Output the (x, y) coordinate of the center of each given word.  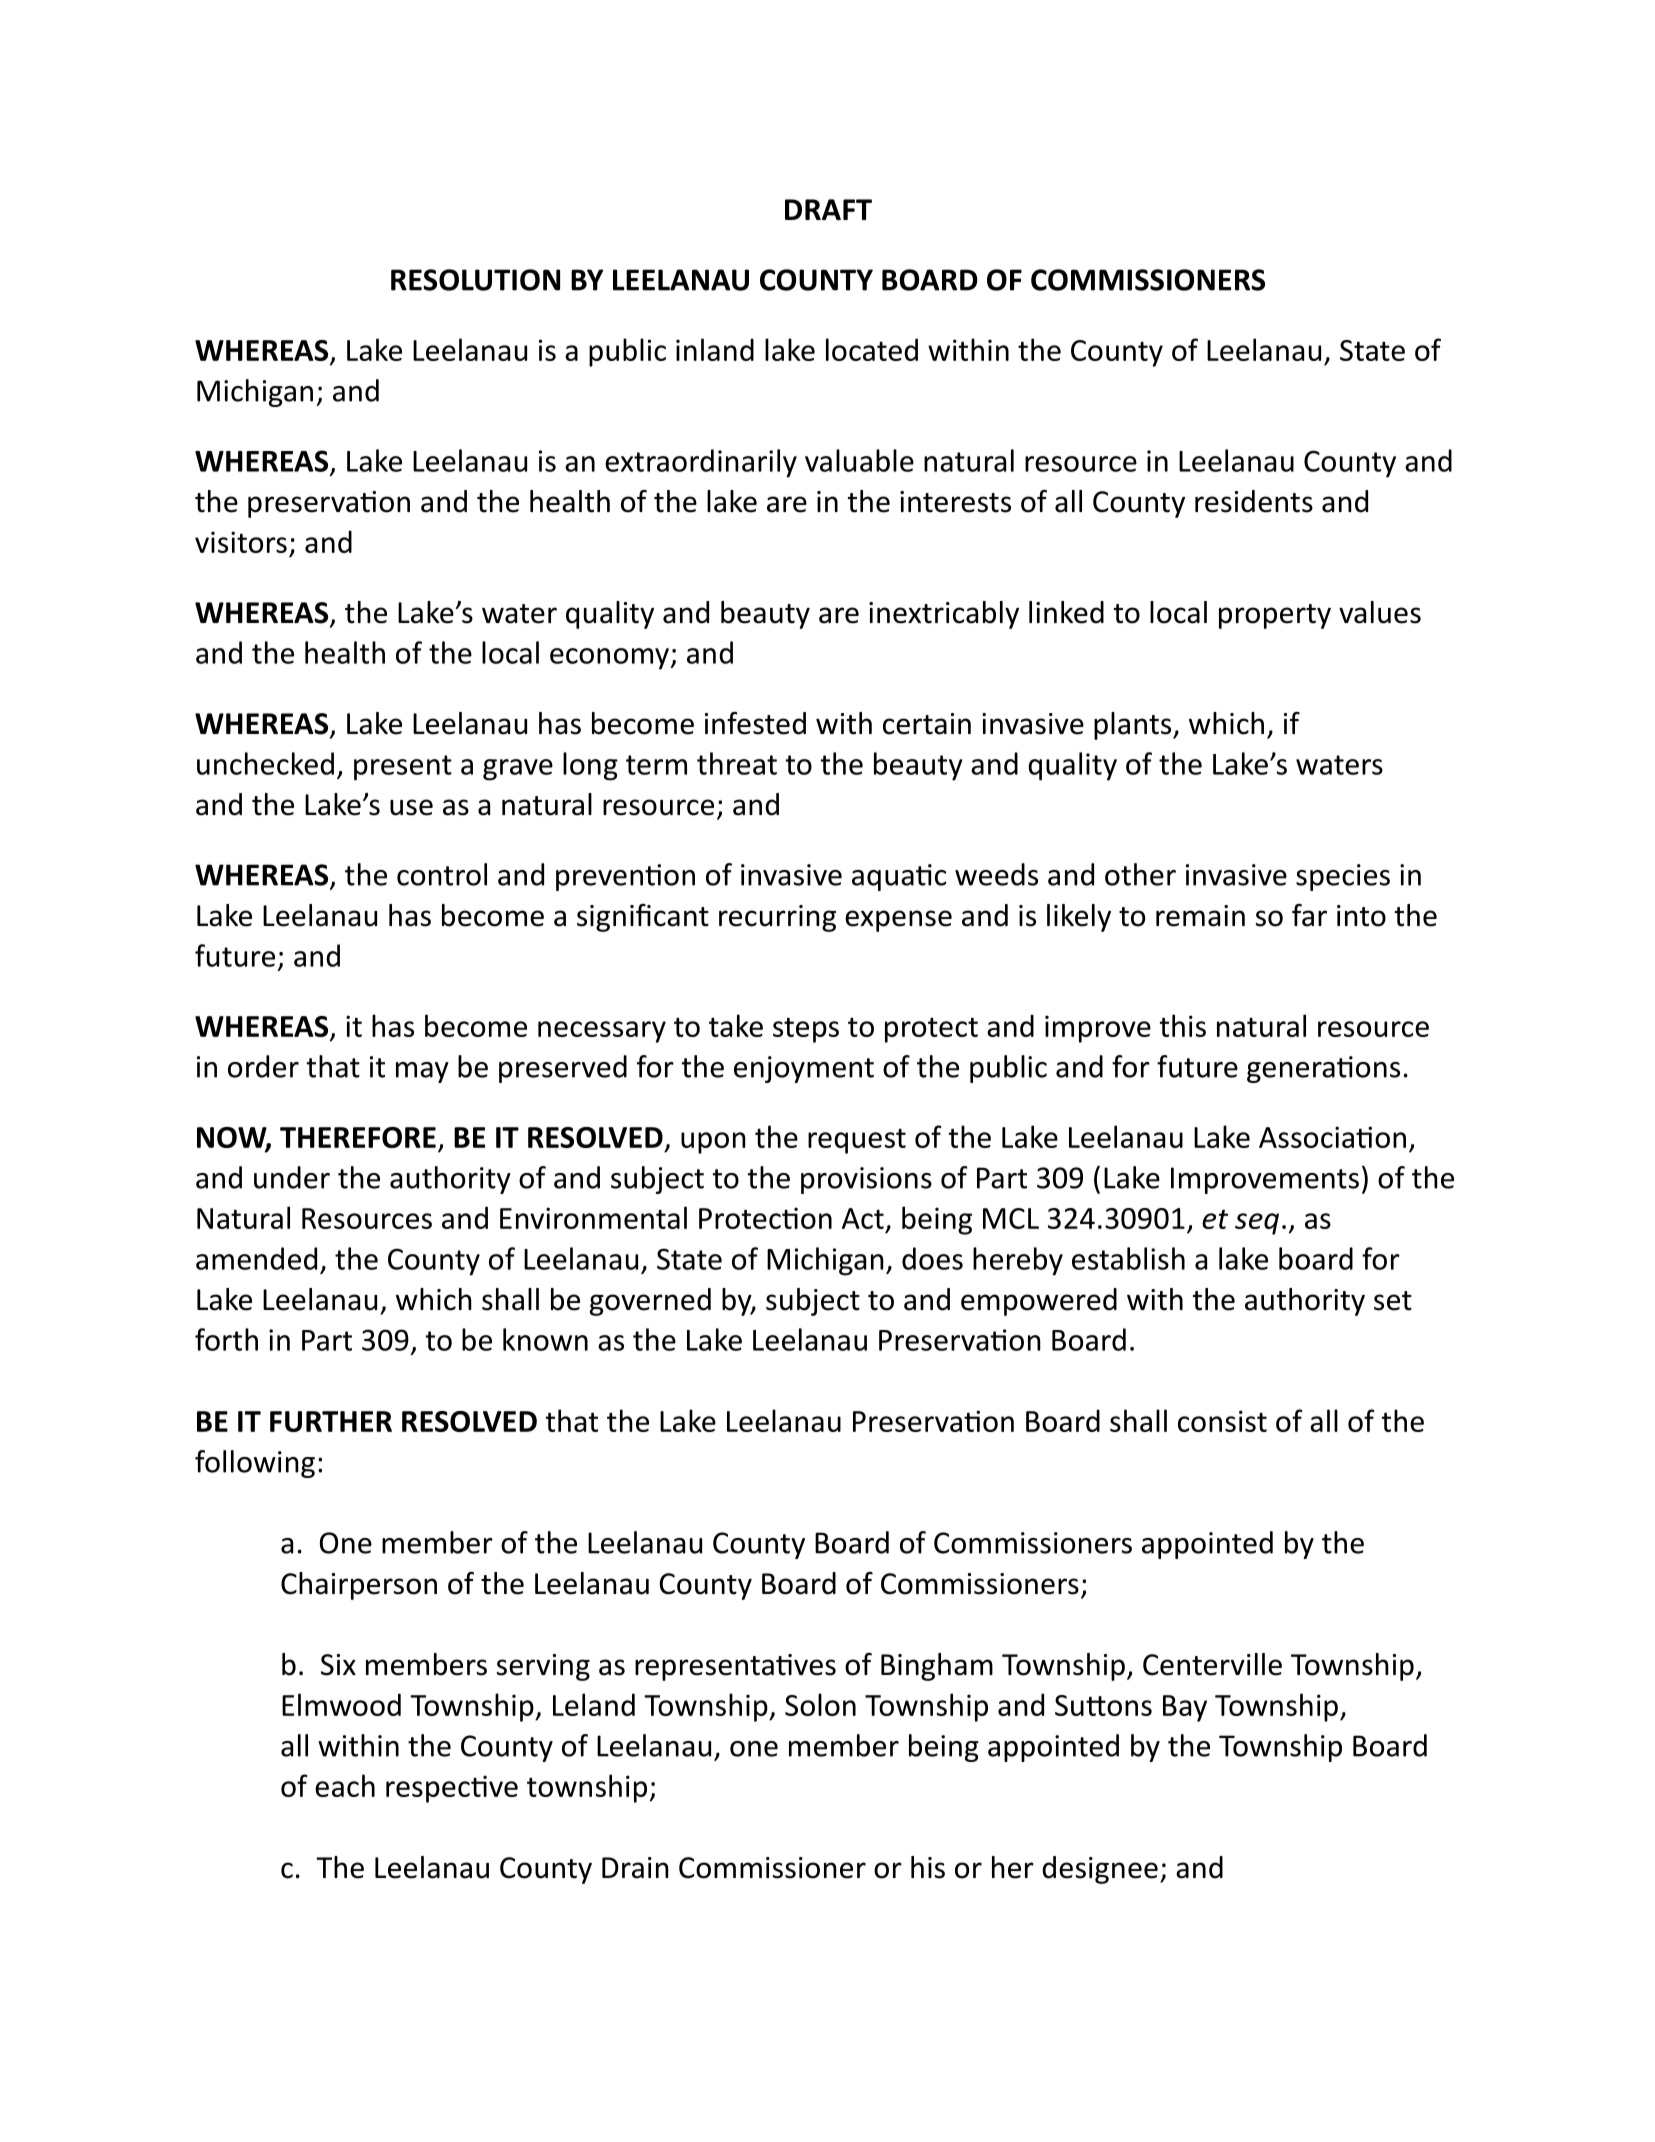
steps (806, 1030)
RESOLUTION (475, 280)
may (422, 1072)
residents (1254, 501)
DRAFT (828, 209)
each (345, 1785)
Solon (820, 1704)
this (1182, 1025)
